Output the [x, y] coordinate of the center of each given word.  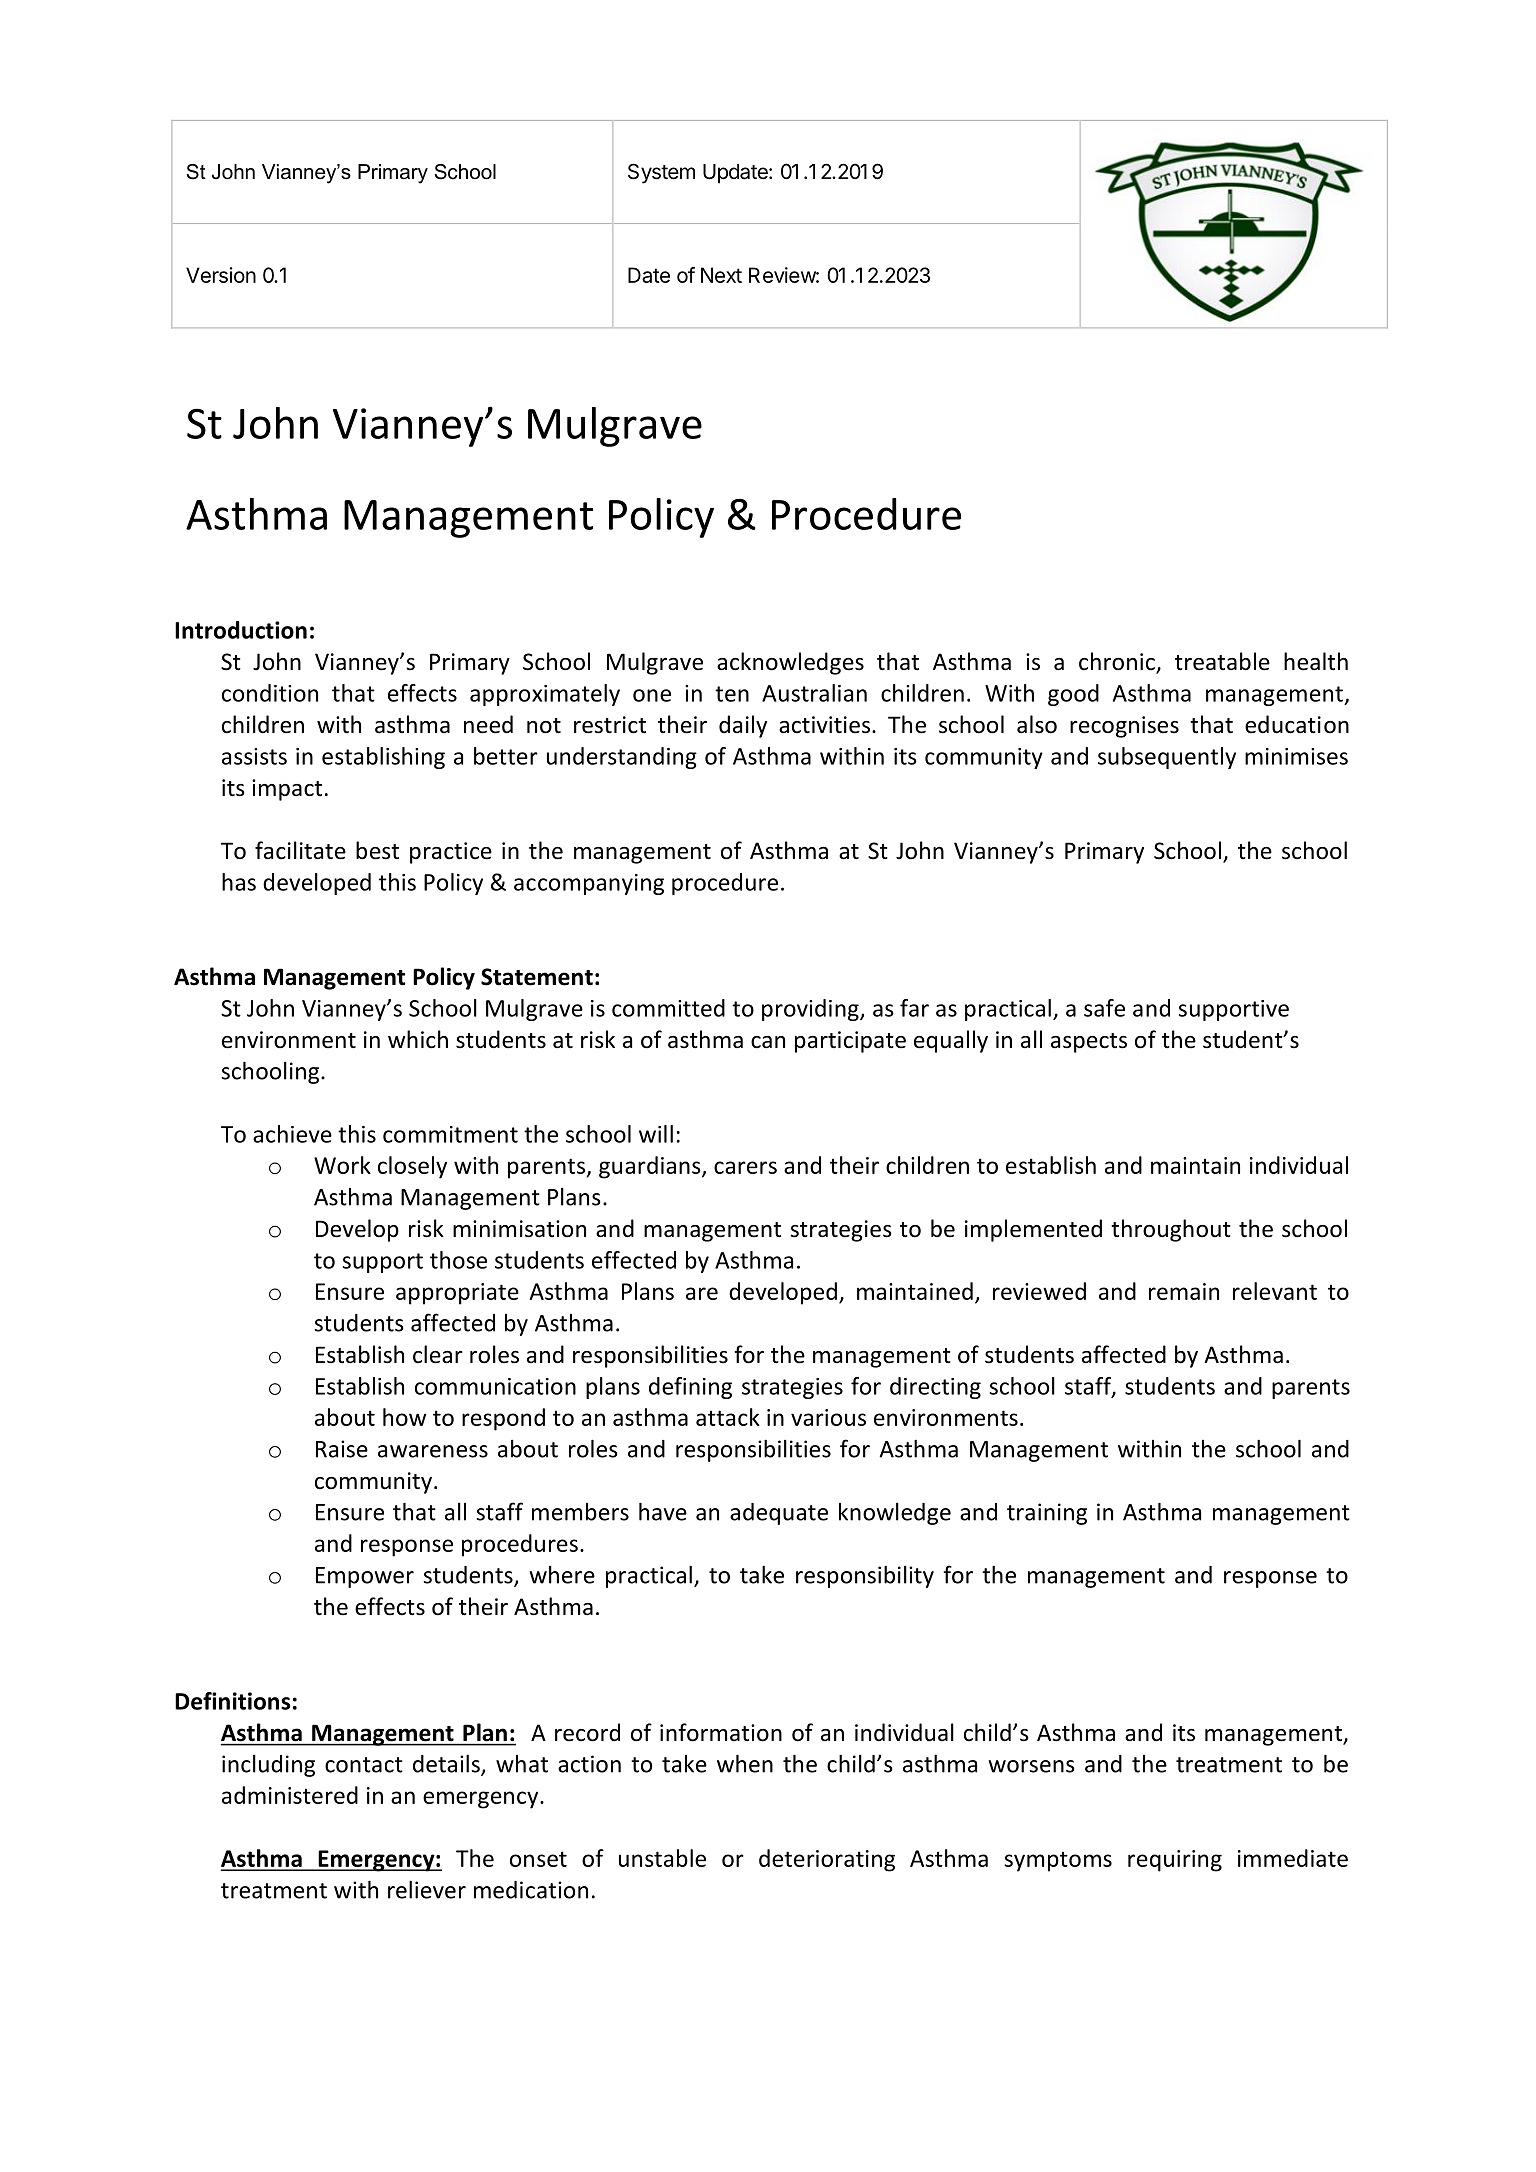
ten [732, 694]
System [661, 173]
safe [1104, 1008]
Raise [342, 1449]
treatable [1222, 661]
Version [221, 275]
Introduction [241, 630]
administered [290, 1795]
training [1047, 1514]
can [768, 1042]
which [418, 1039]
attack [728, 1417]
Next [721, 275]
